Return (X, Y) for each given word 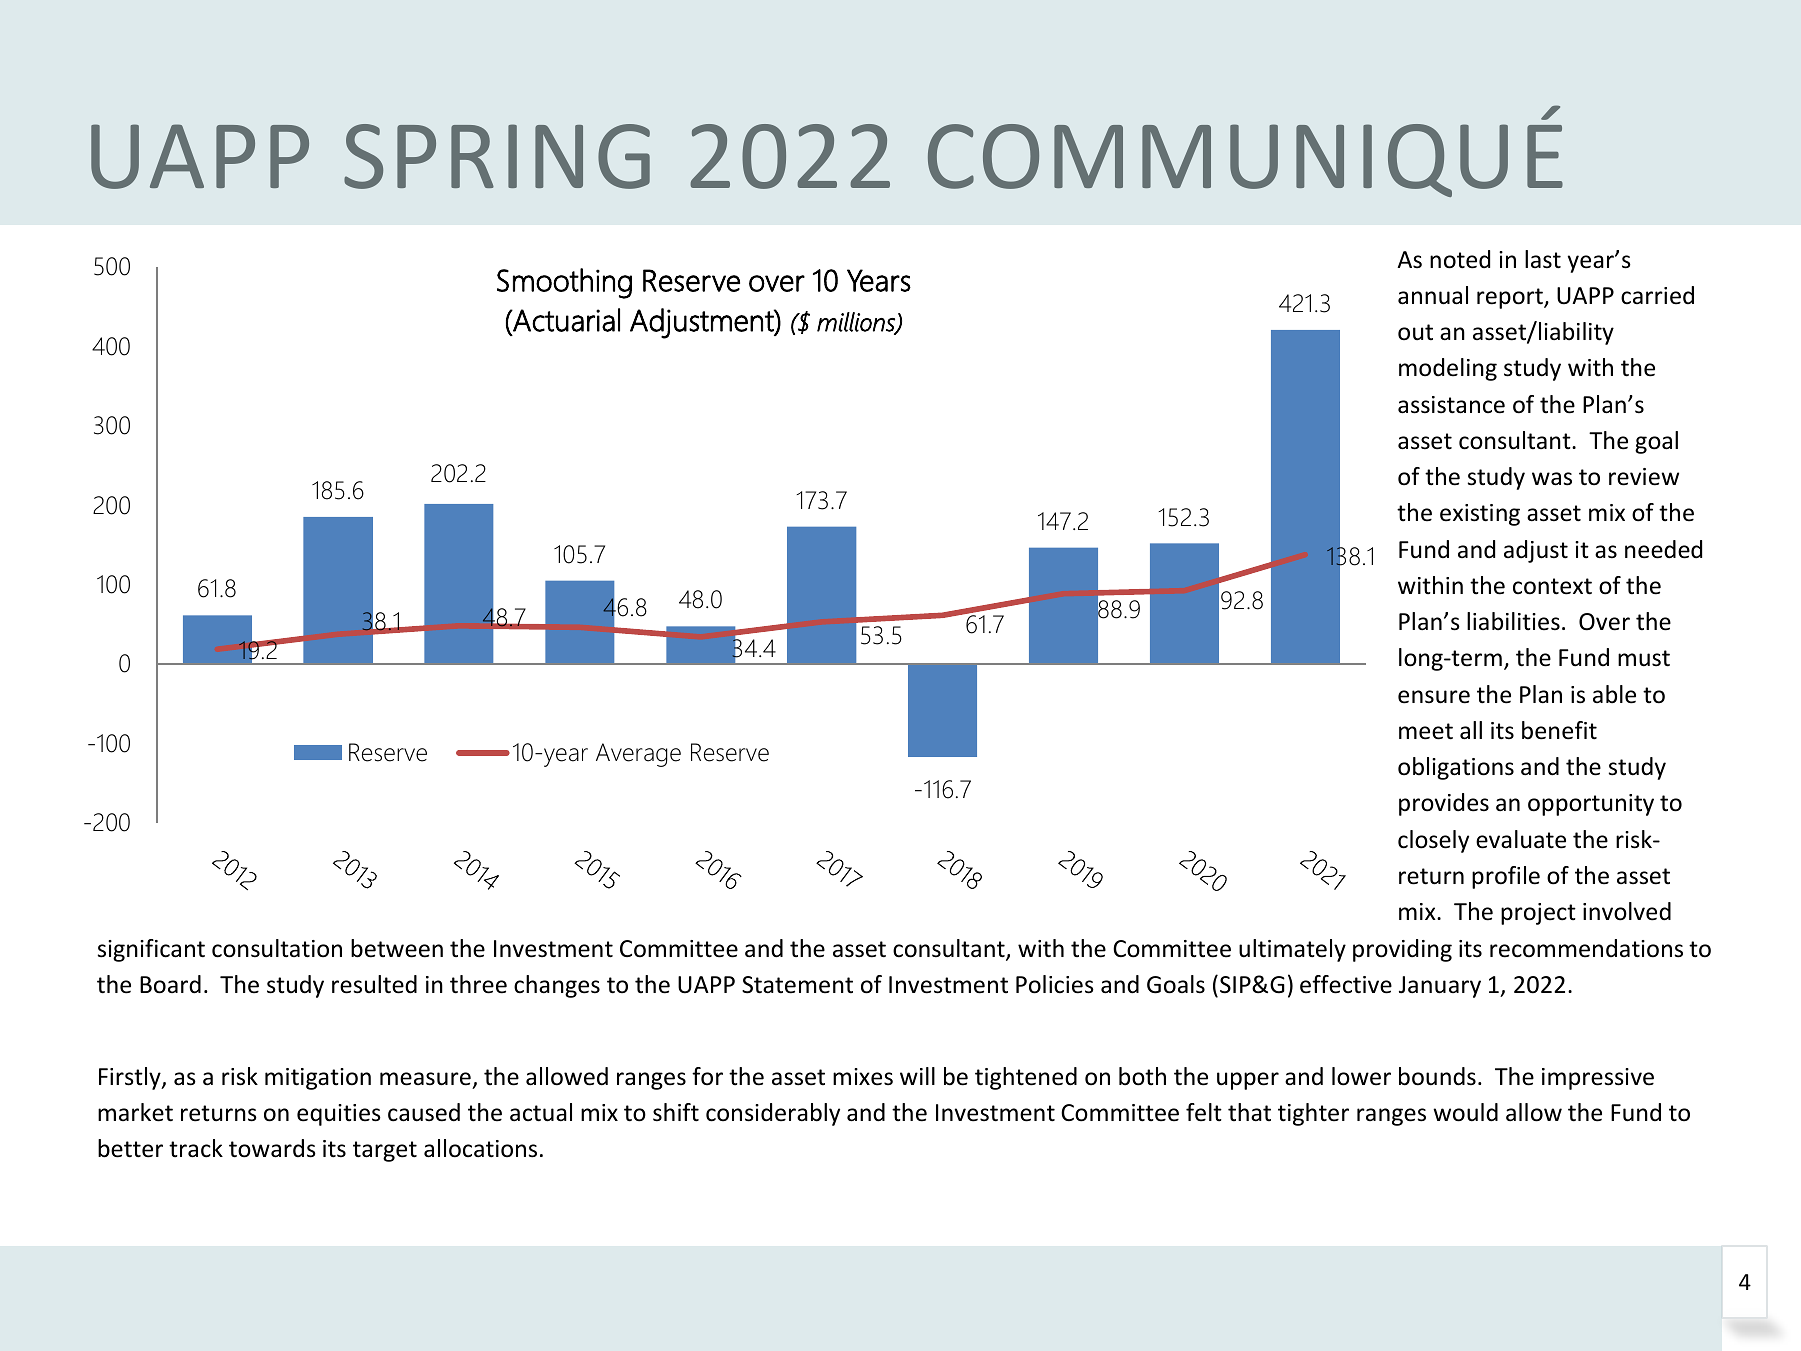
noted (1460, 259)
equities (339, 1115)
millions (857, 323)
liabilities (1513, 621)
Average (638, 755)
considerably (773, 1114)
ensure (1434, 697)
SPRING (497, 156)
